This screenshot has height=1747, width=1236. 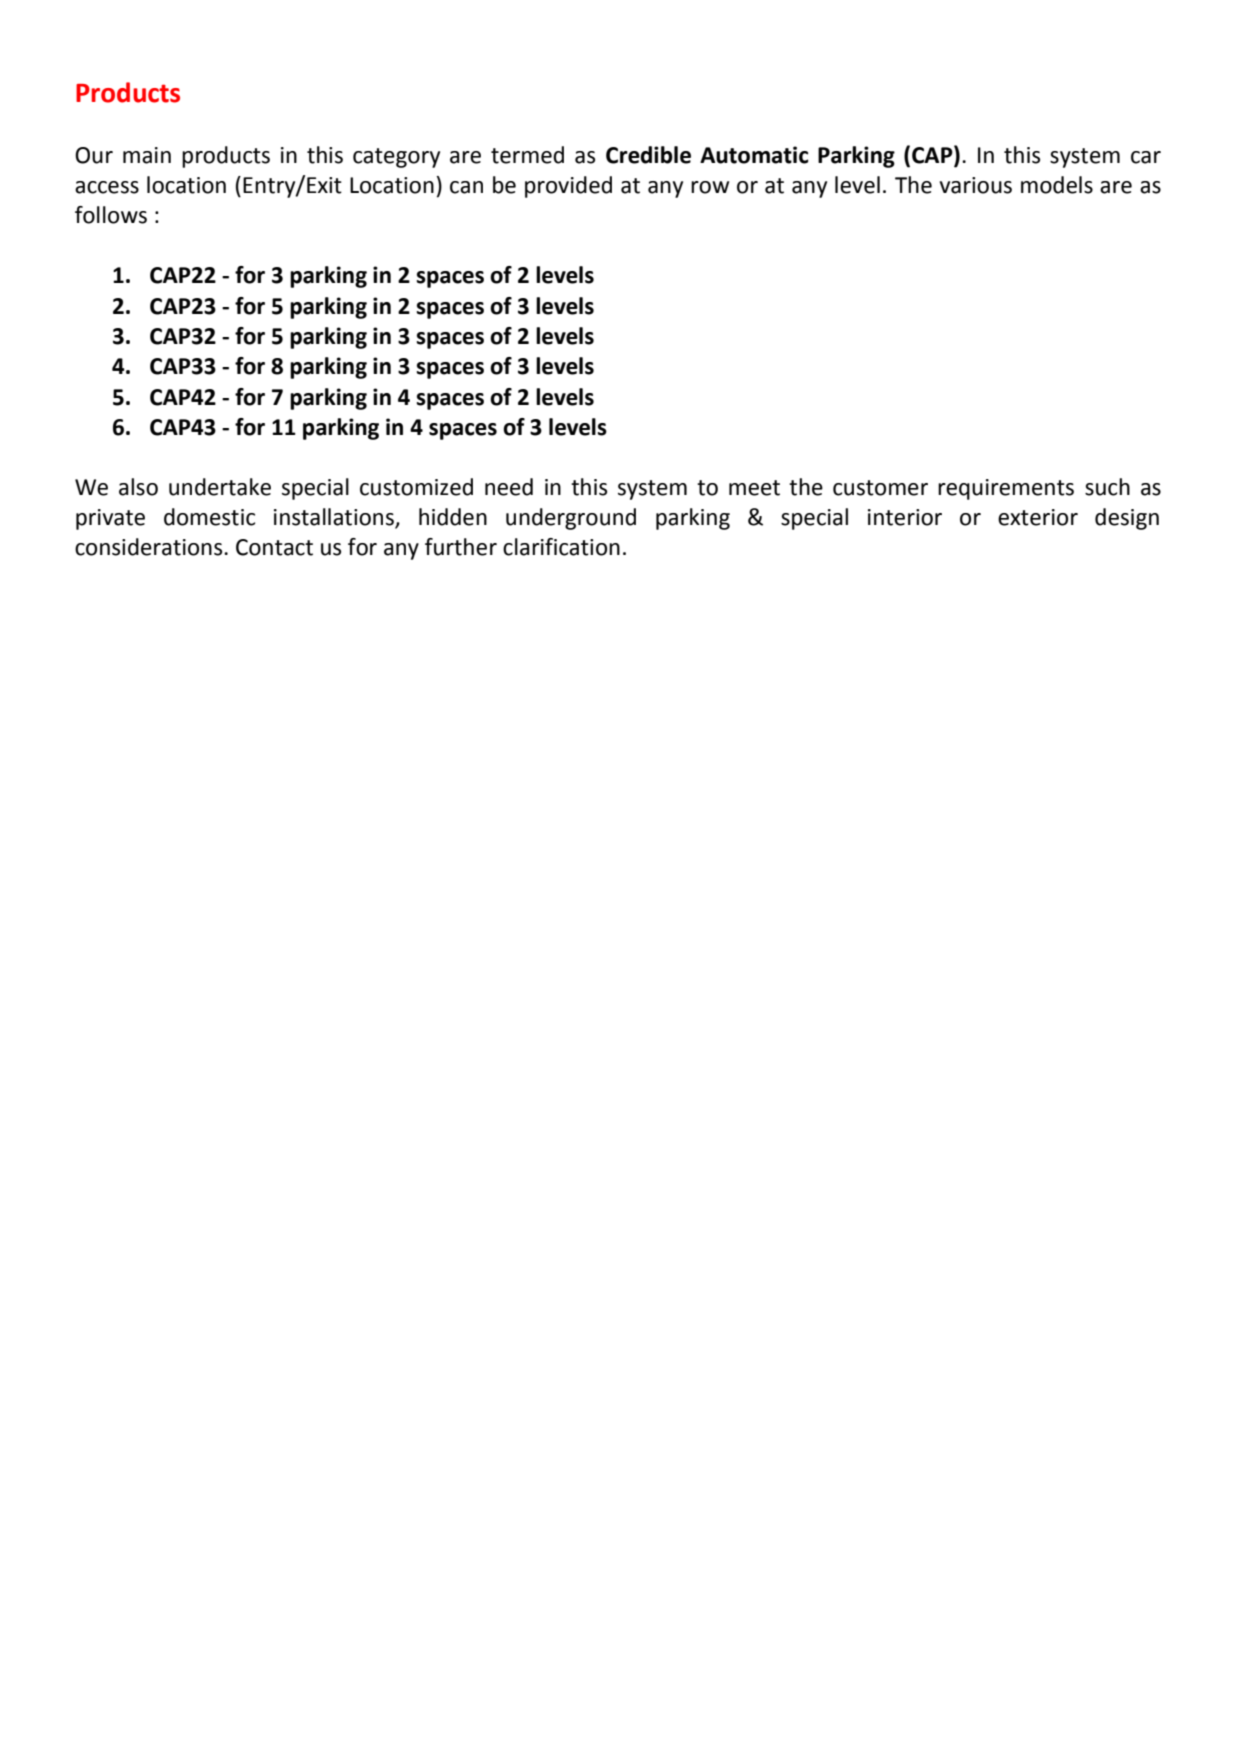 I want to click on also, so click(x=138, y=487).
